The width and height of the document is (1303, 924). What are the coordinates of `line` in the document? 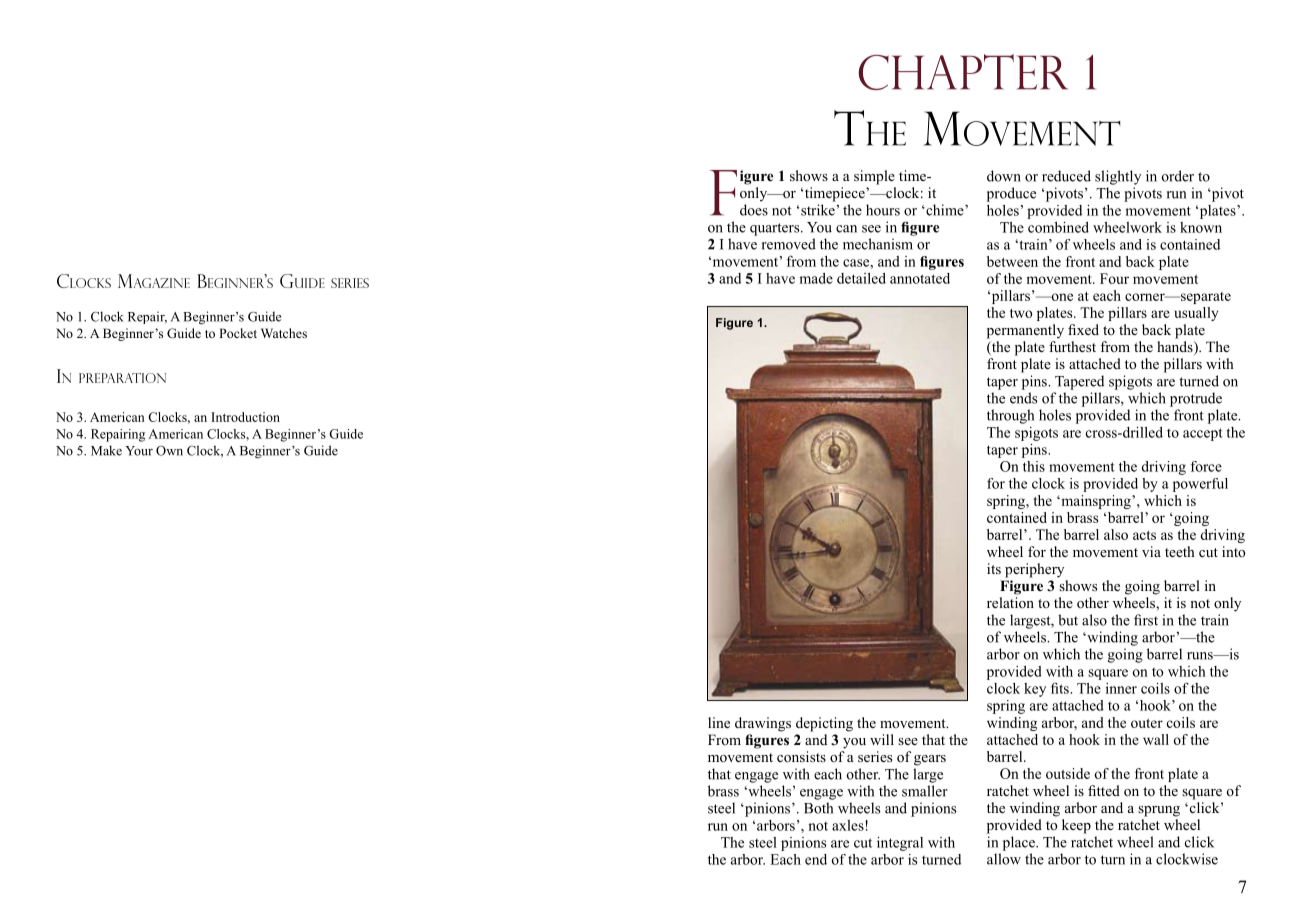 It's located at (719, 722).
